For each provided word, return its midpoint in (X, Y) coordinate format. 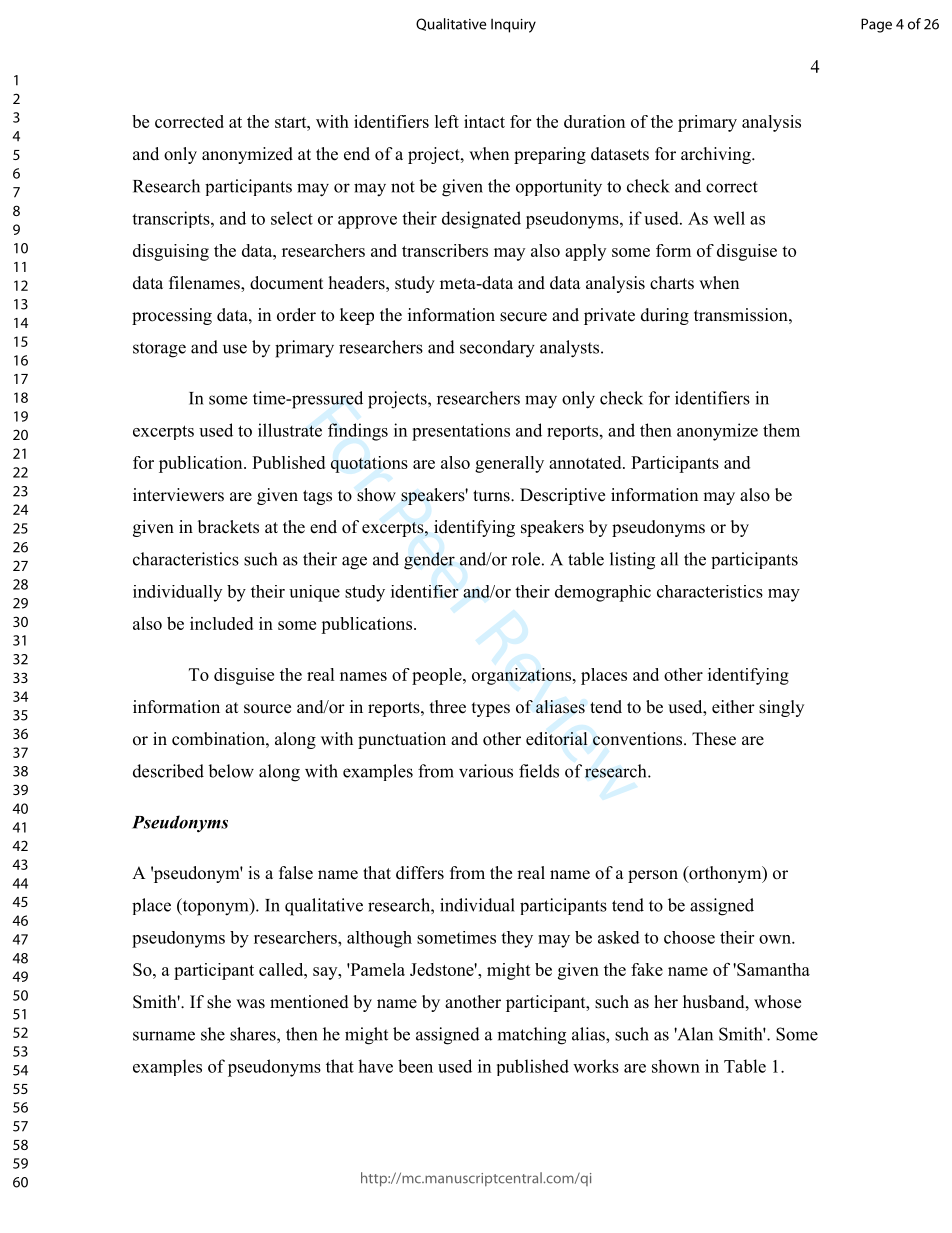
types (491, 709)
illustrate (290, 430)
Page (876, 25)
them (781, 430)
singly (781, 708)
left (447, 121)
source (267, 709)
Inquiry (513, 26)
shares (254, 1034)
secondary (497, 349)
